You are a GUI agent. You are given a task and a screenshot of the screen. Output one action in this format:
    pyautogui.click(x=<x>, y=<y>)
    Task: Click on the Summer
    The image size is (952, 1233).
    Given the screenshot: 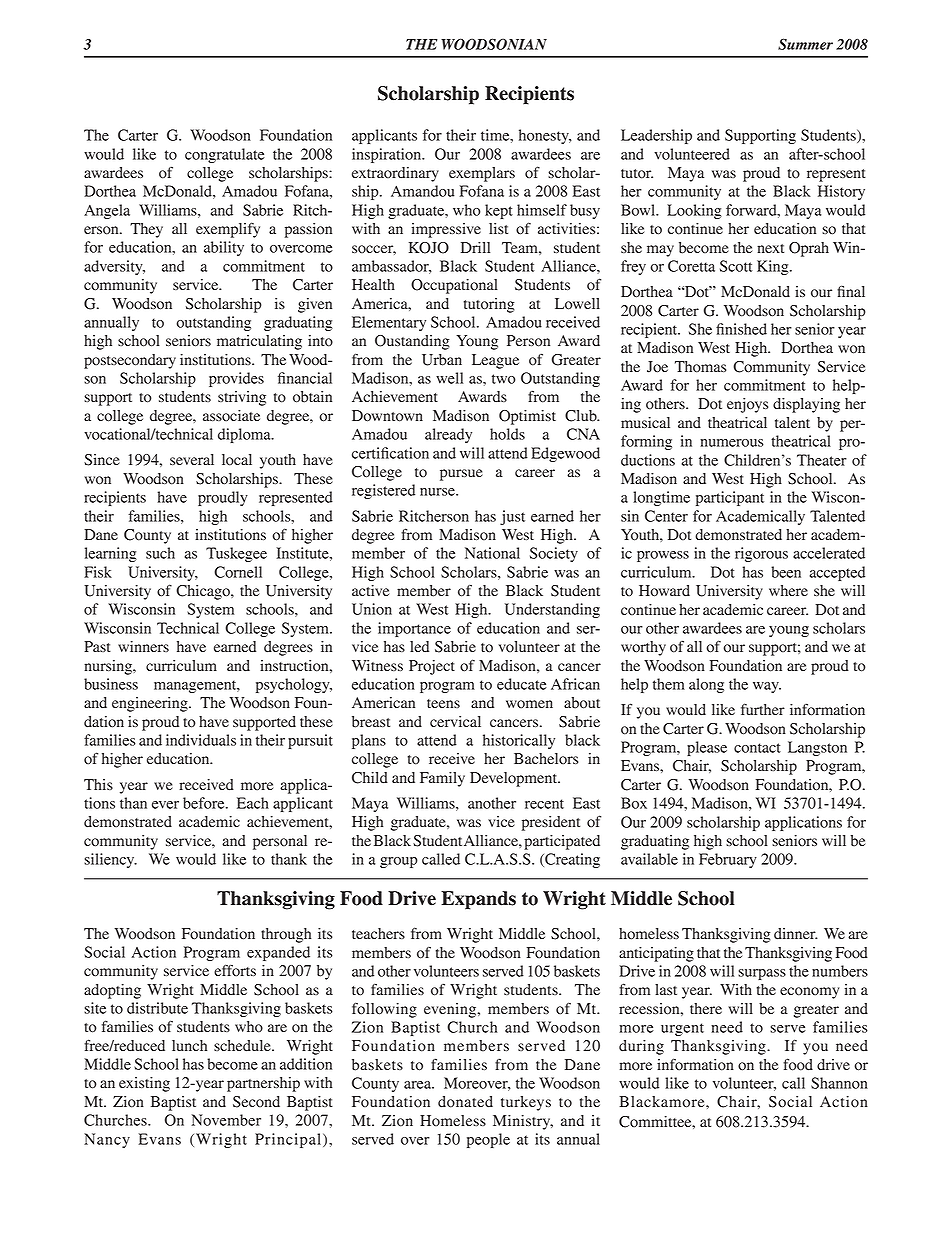 What is the action you would take?
    pyautogui.click(x=805, y=44)
